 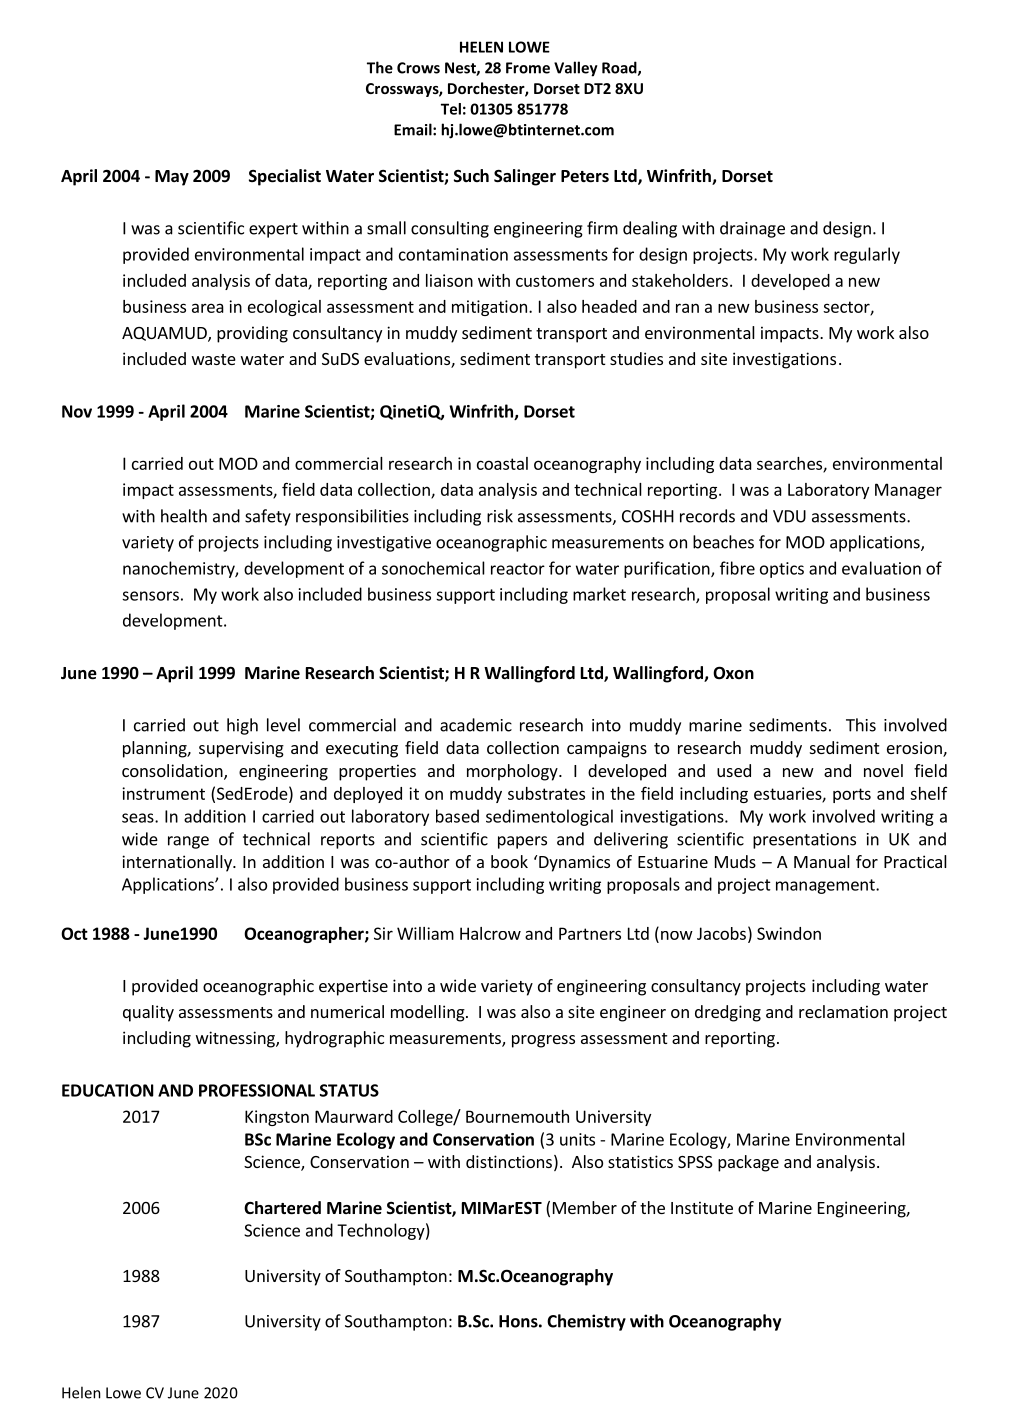 I want to click on optics, so click(x=782, y=570).
